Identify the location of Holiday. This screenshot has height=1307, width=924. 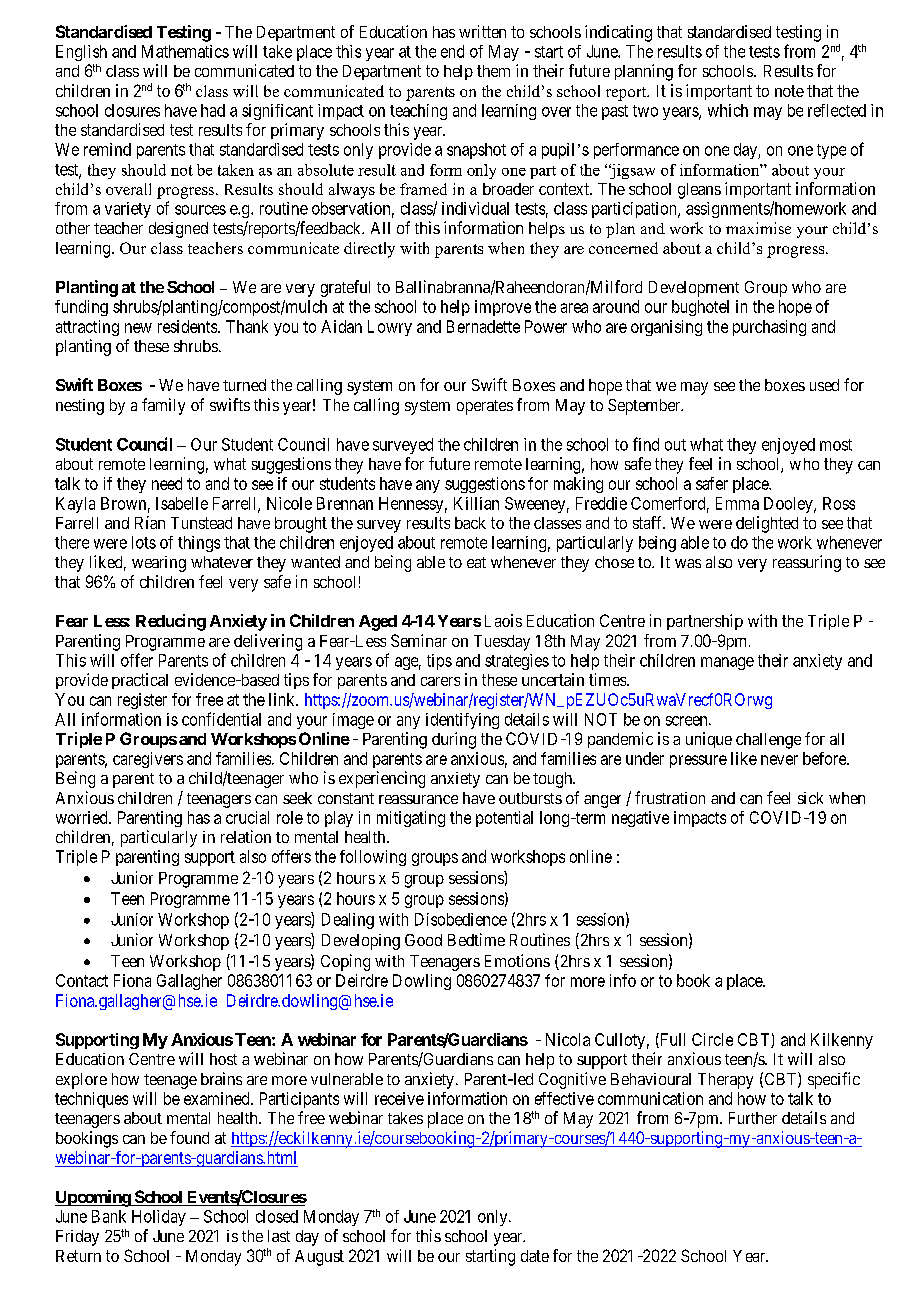
(159, 1218).
